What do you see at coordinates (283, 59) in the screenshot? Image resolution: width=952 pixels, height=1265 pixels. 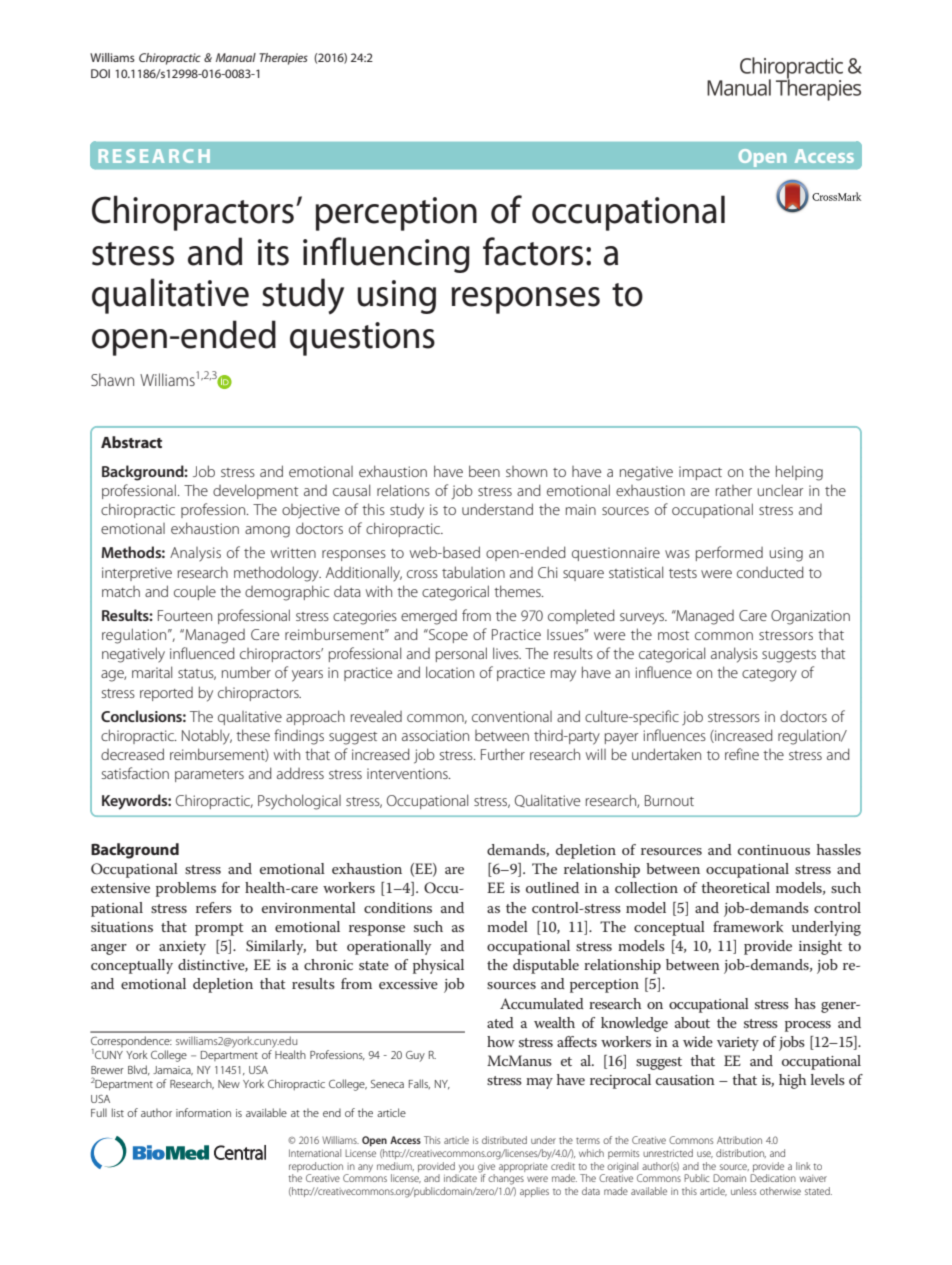 I see `Therapies` at bounding box center [283, 59].
